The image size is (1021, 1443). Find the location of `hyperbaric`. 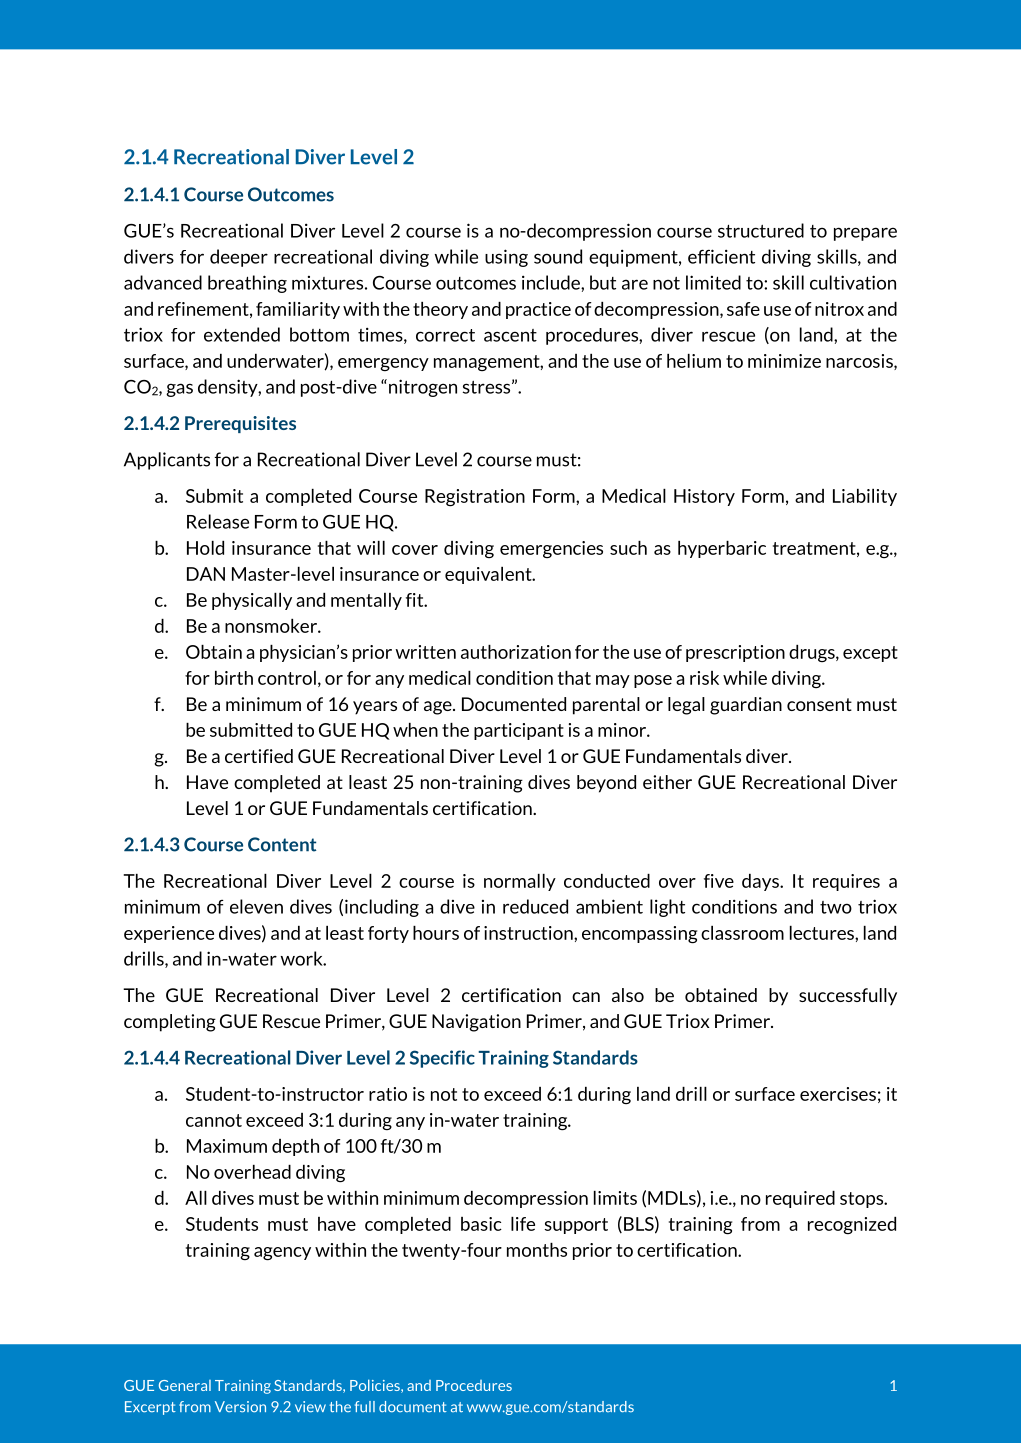

hyperbaric is located at coordinates (722, 549).
